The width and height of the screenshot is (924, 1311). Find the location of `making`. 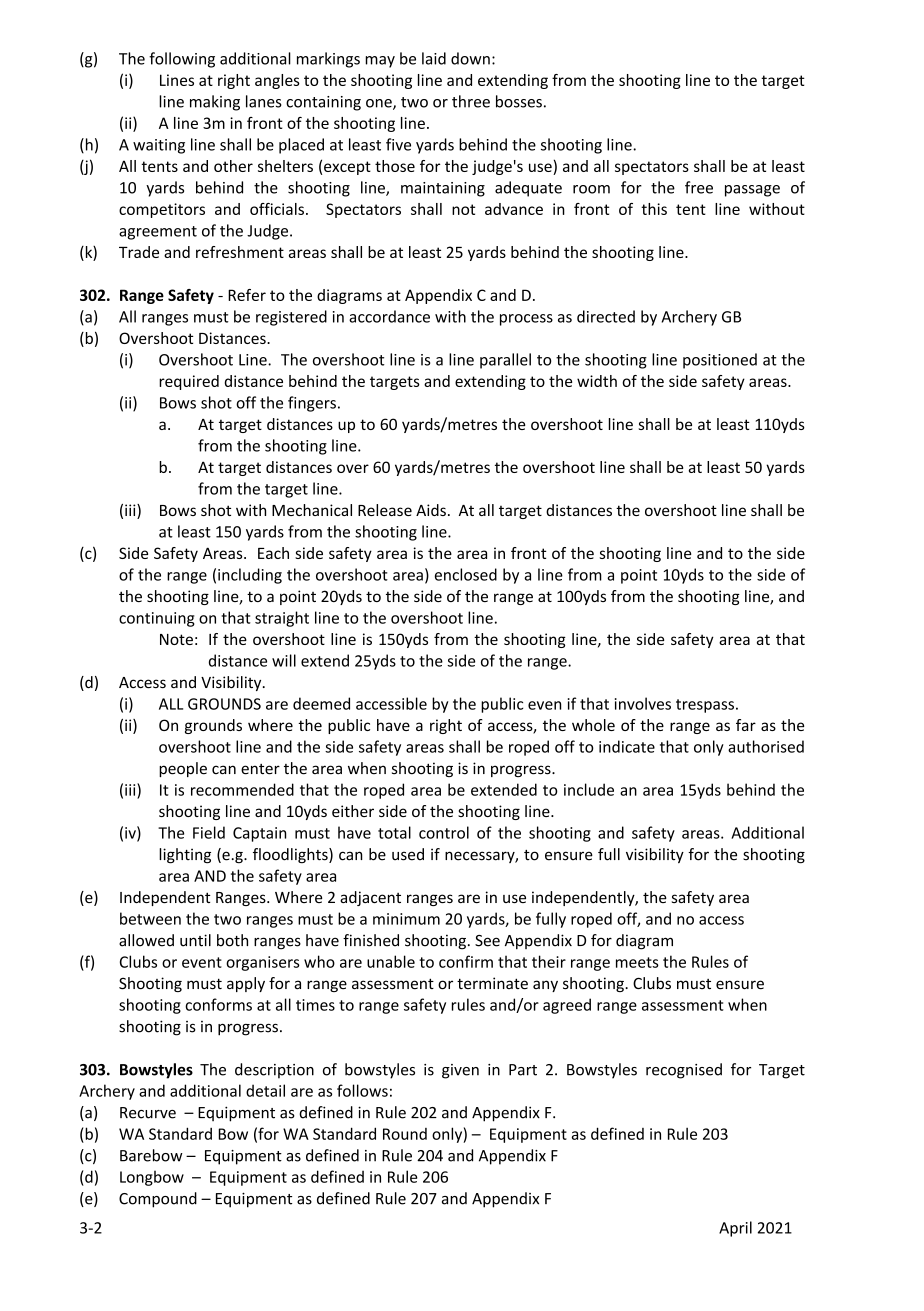

making is located at coordinates (215, 103).
